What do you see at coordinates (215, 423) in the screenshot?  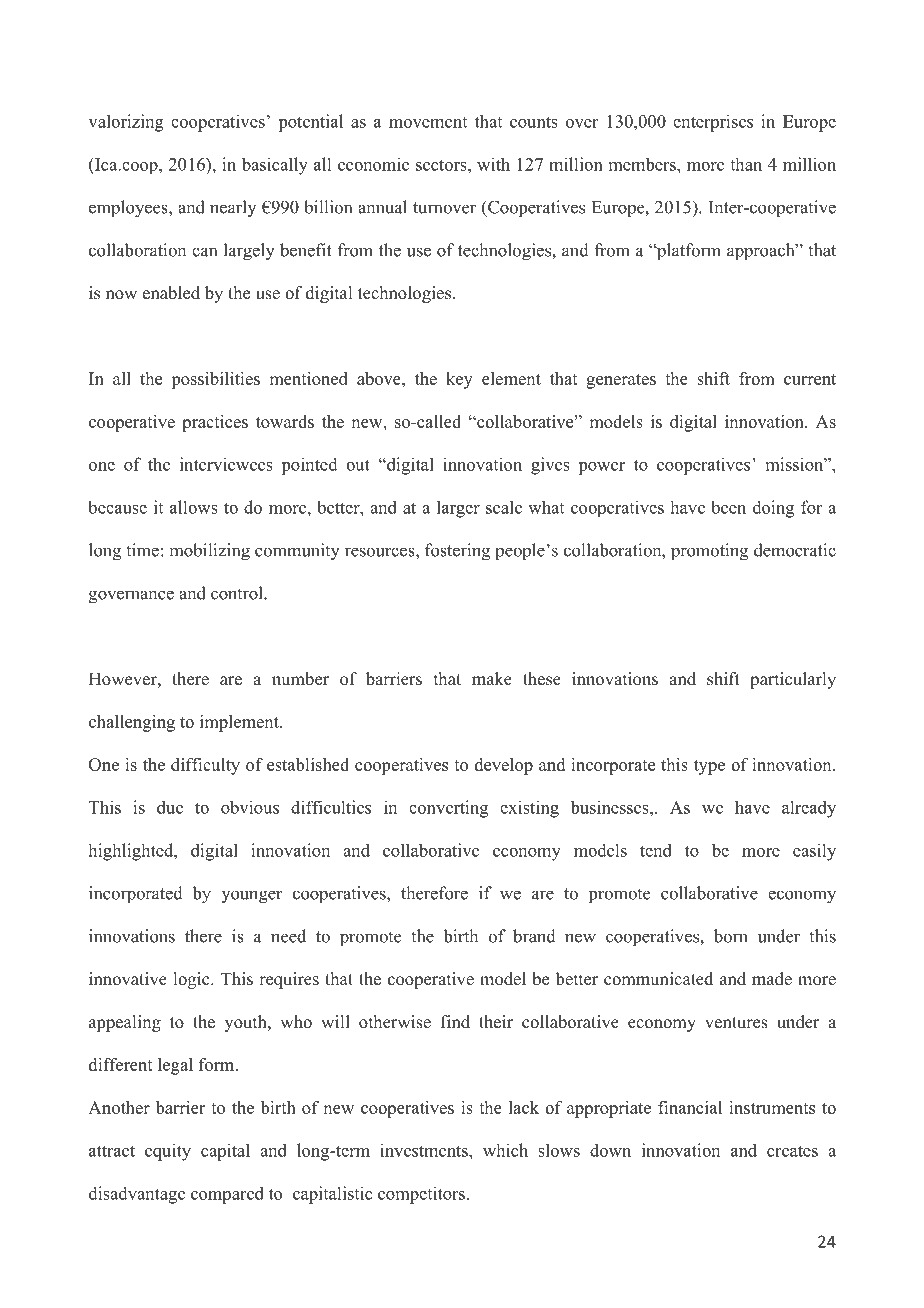 I see `practices` at bounding box center [215, 423].
